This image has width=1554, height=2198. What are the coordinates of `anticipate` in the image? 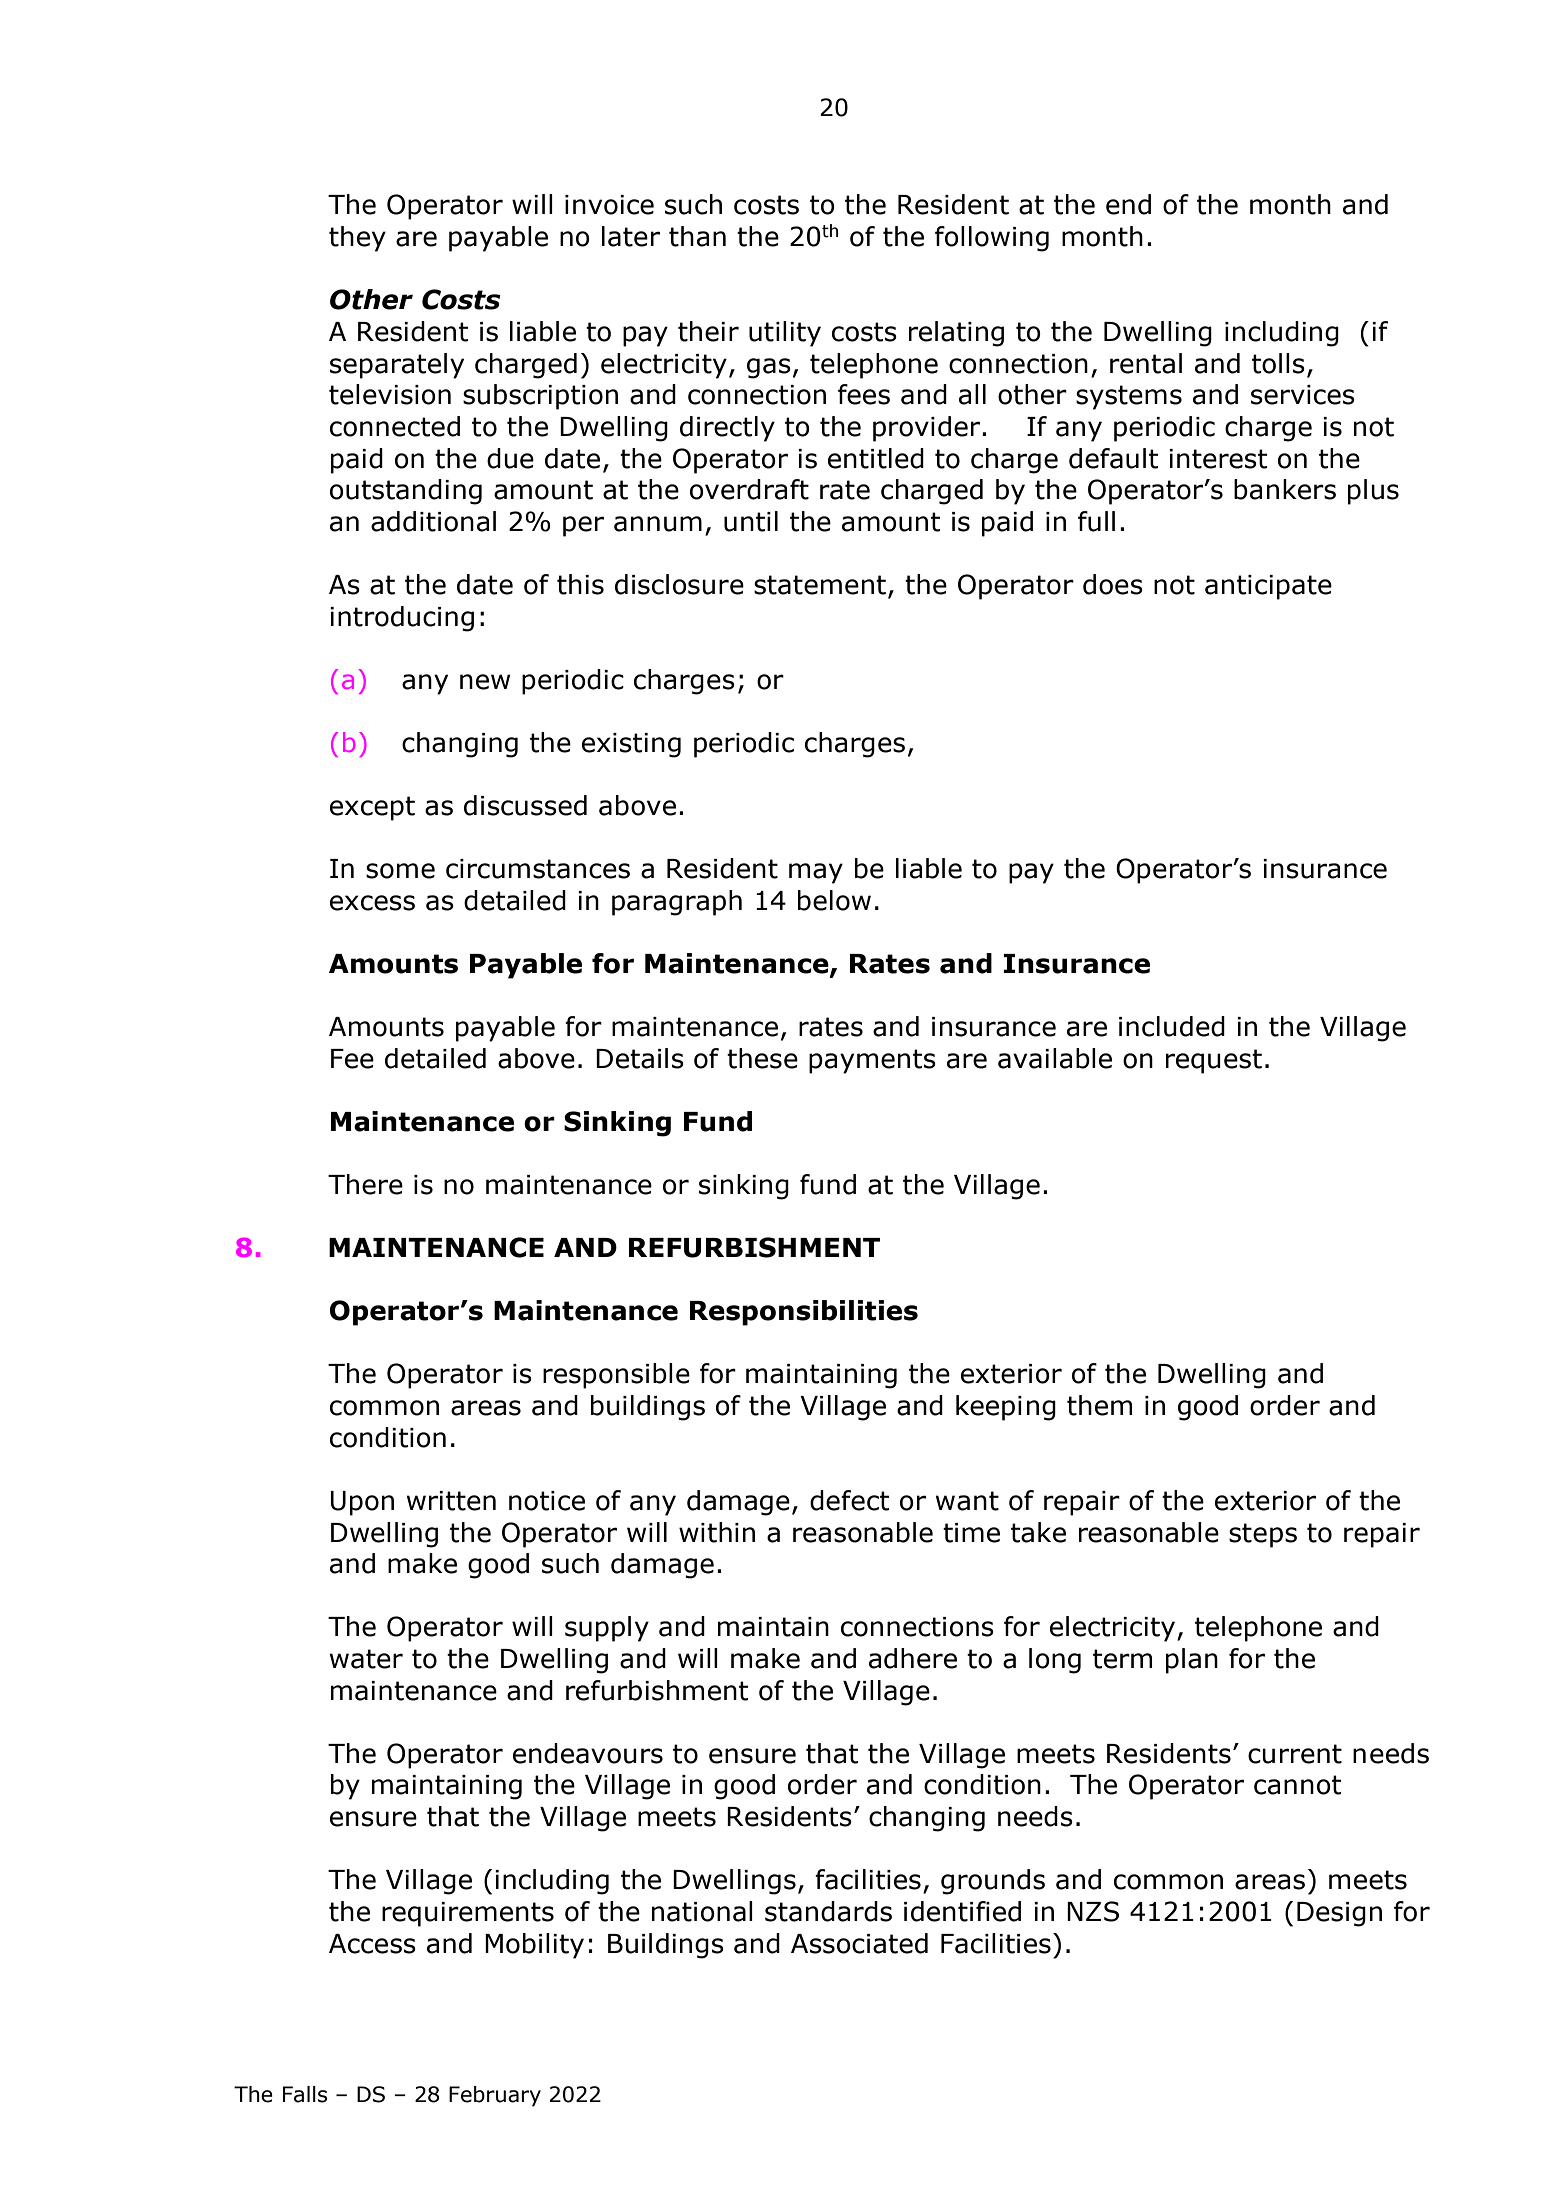 It's located at (1268, 587).
